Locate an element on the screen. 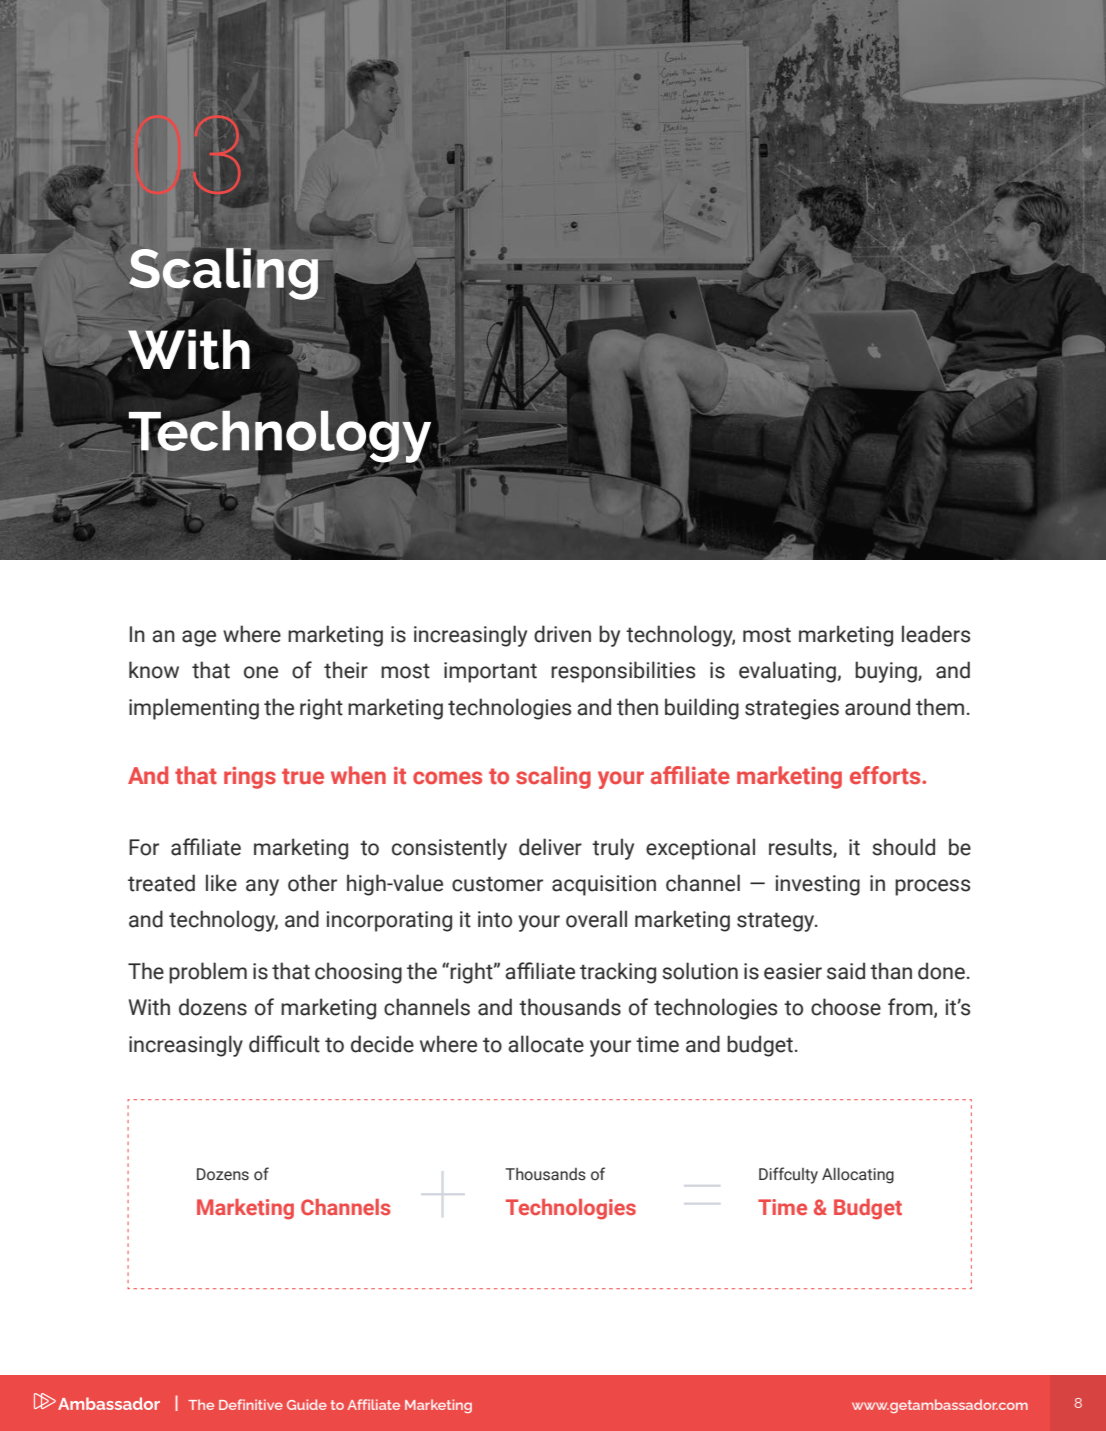 The width and height of the screenshot is (1106, 1431). any is located at coordinates (262, 887).
